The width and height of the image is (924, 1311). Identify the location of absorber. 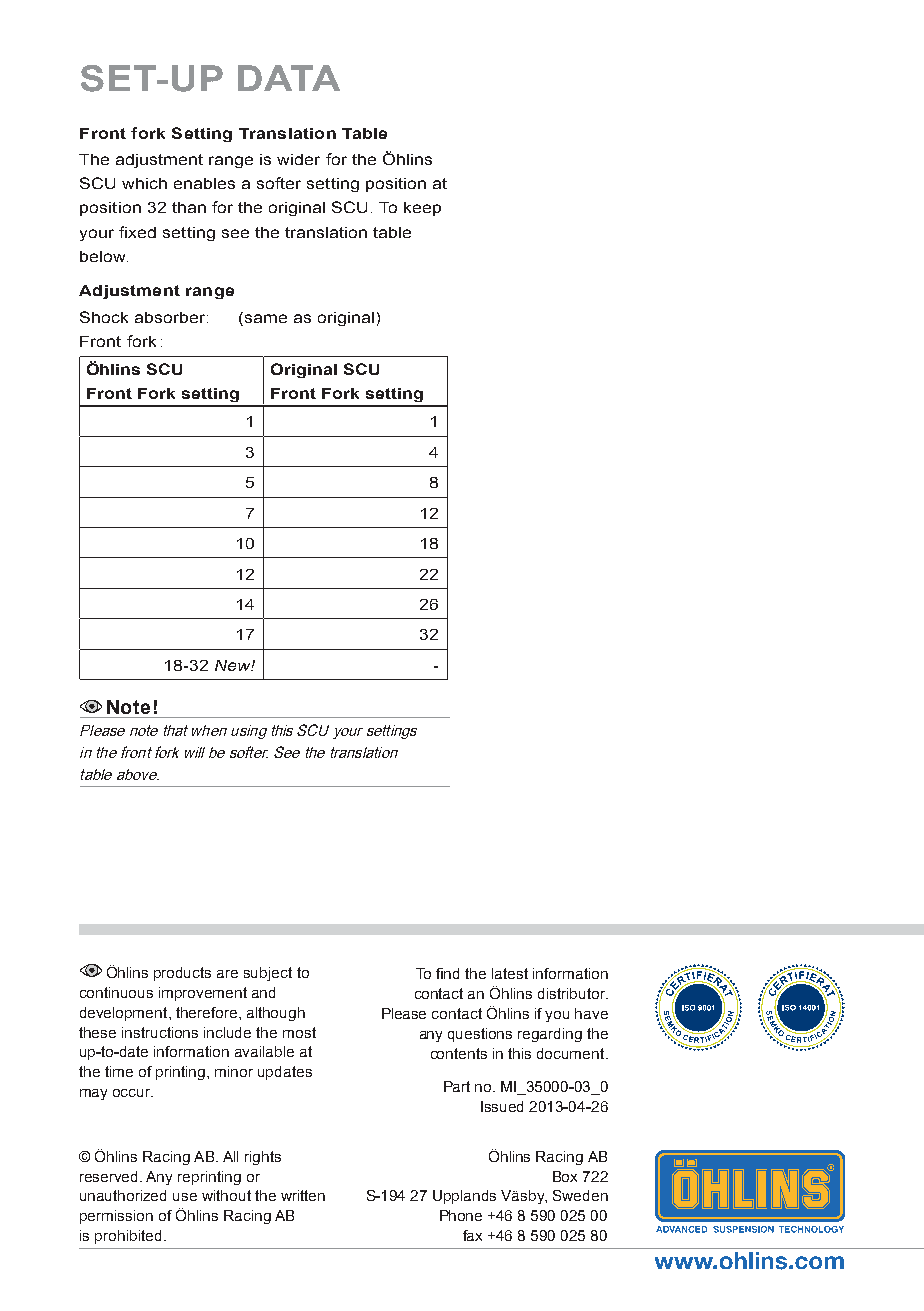
(171, 317).
